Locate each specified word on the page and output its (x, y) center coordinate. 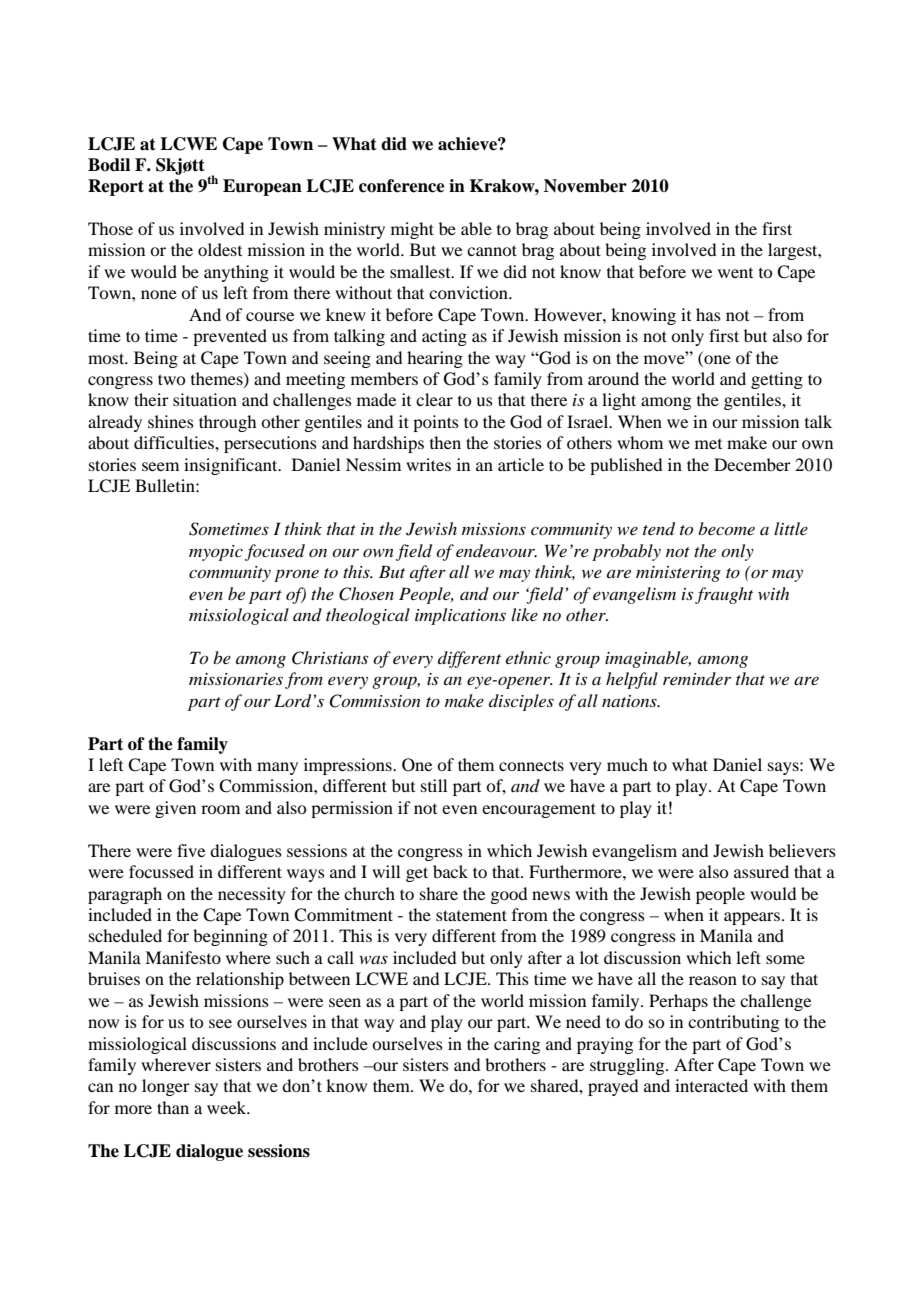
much (627, 764)
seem (160, 466)
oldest (220, 249)
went (735, 273)
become (726, 528)
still (434, 785)
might (412, 230)
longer (166, 1087)
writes (428, 464)
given (175, 809)
